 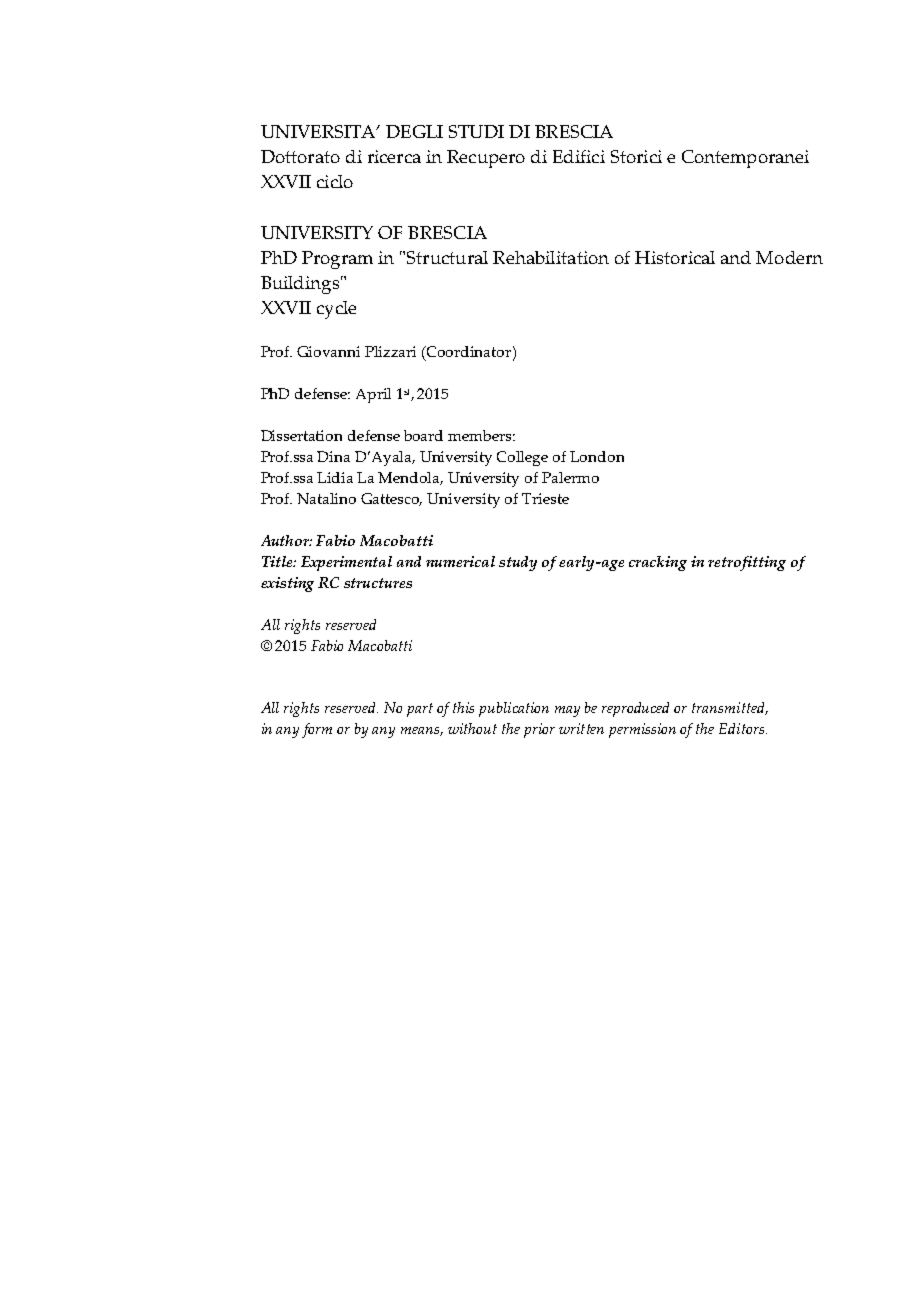 What do you see at coordinates (476, 131) in the screenshot?
I see `STUDI` at bounding box center [476, 131].
